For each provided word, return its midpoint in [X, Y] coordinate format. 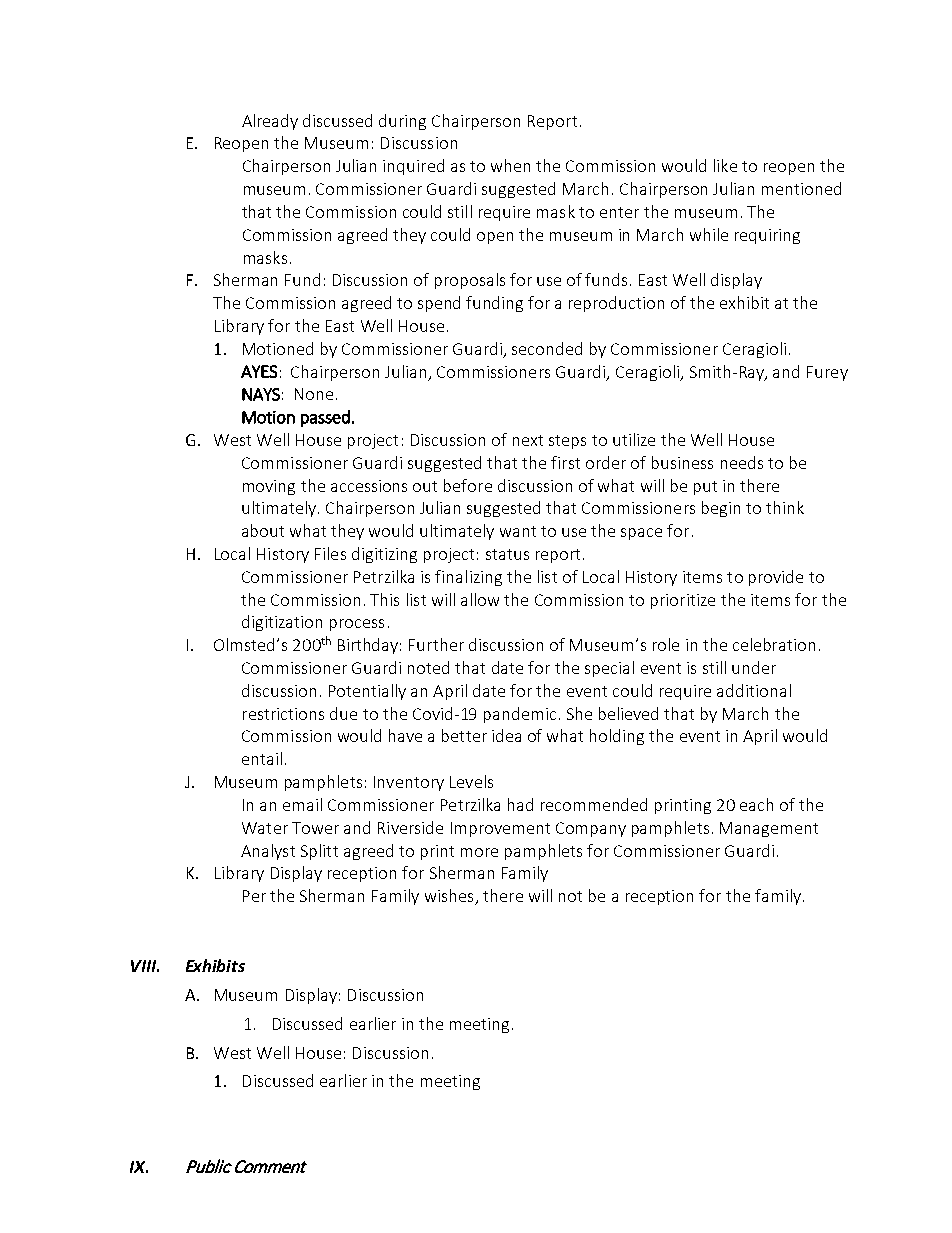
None [314, 394]
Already [270, 122]
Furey [827, 373]
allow [480, 599]
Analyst [268, 852]
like [725, 165]
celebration [774, 644]
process [357, 625]
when [510, 165]
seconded [547, 348]
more [479, 852]
